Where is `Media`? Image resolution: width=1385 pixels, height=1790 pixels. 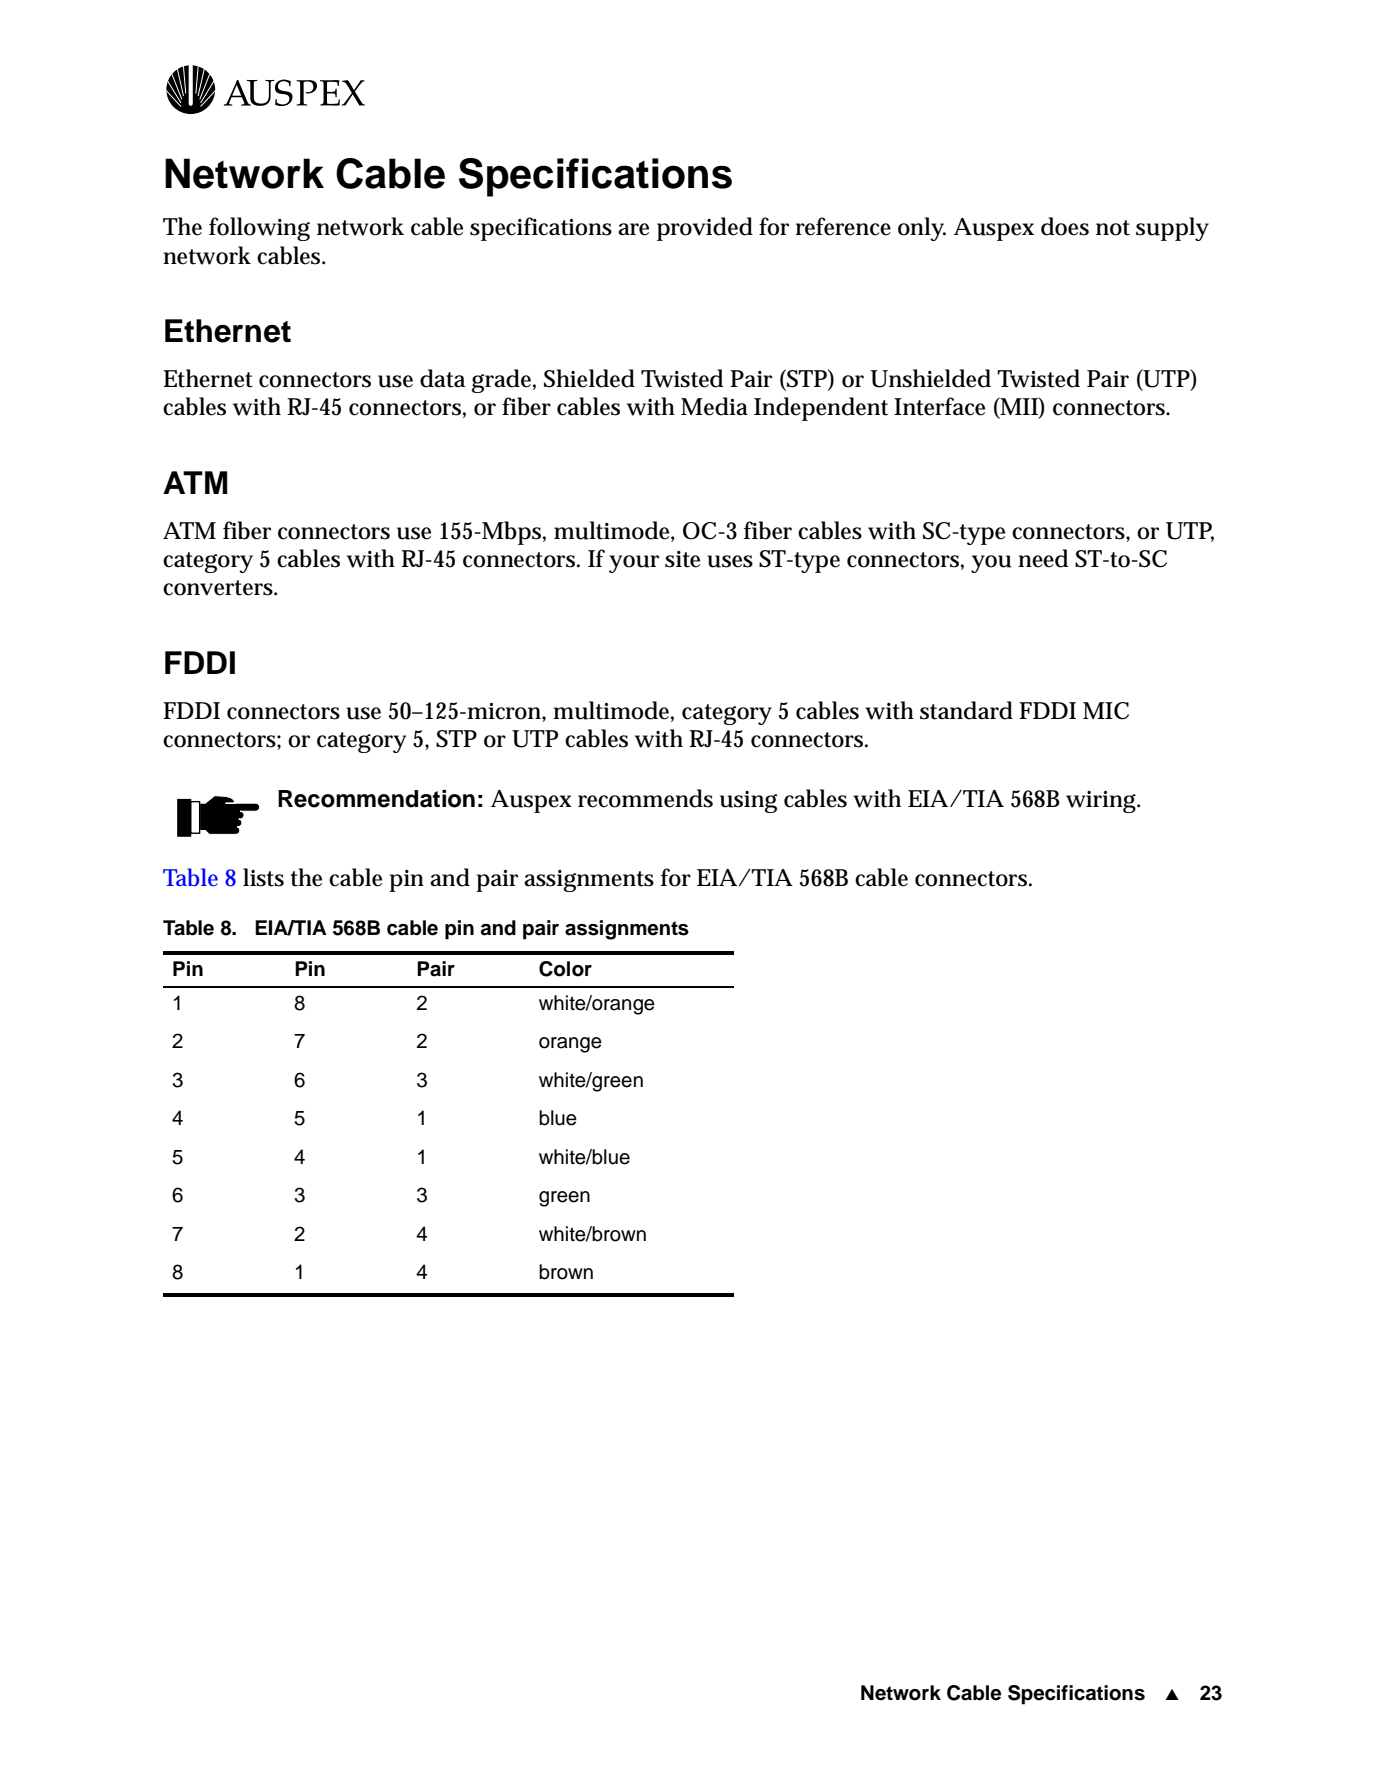 Media is located at coordinates (714, 406).
